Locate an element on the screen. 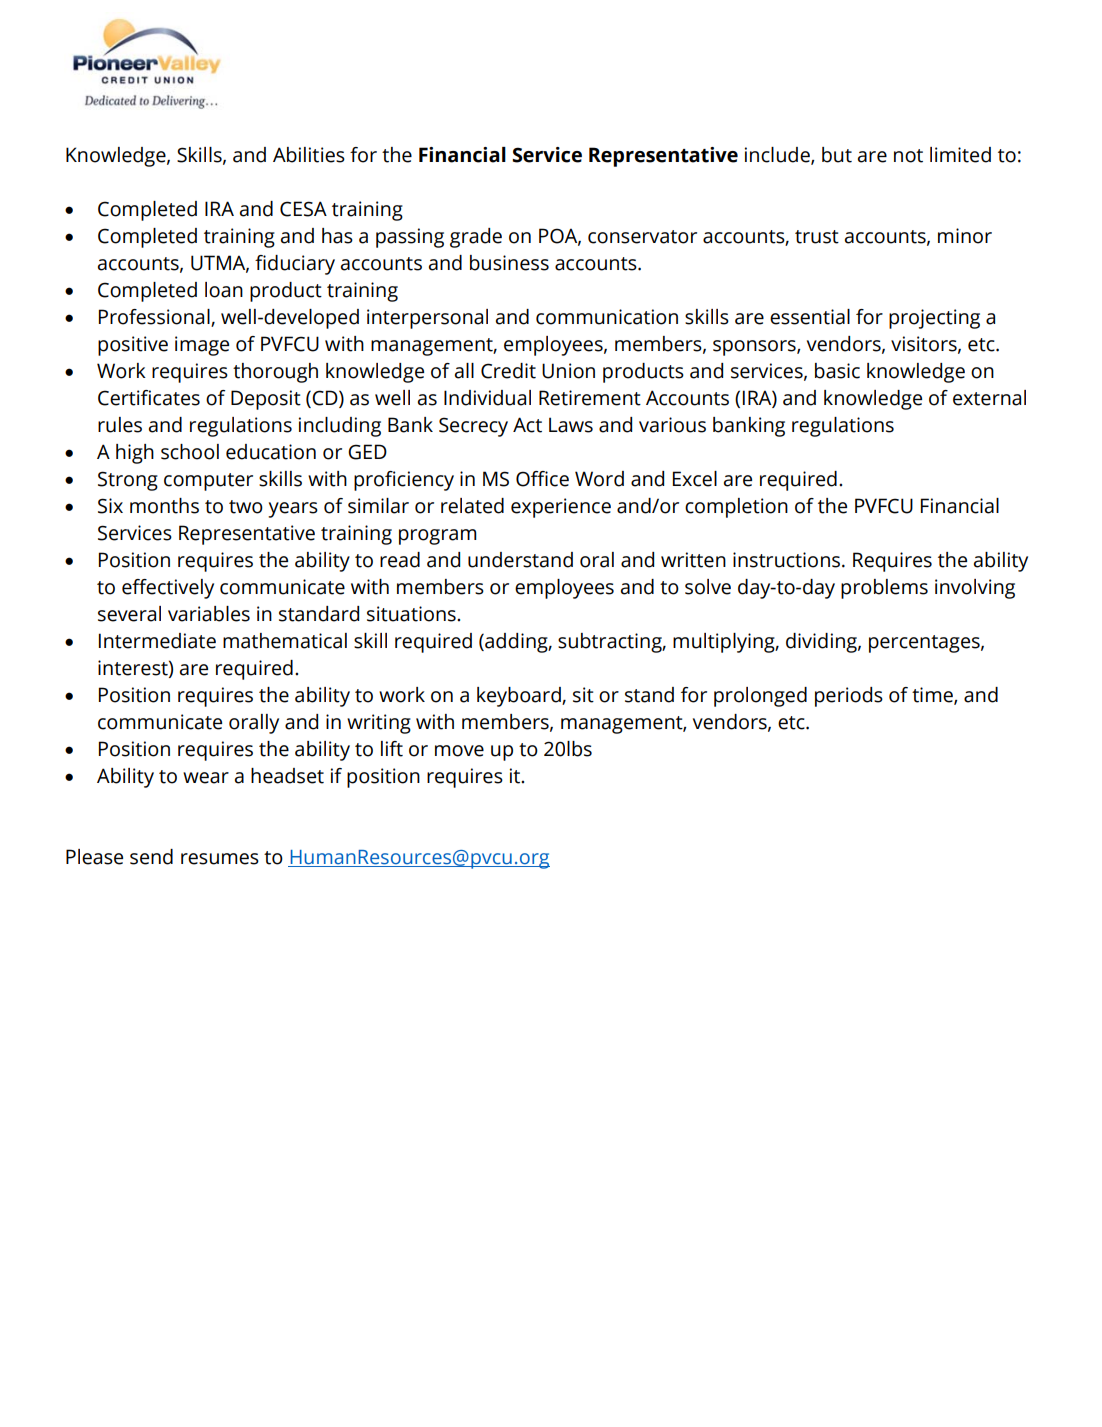 This screenshot has width=1102, height=1427. periods is located at coordinates (849, 697).
